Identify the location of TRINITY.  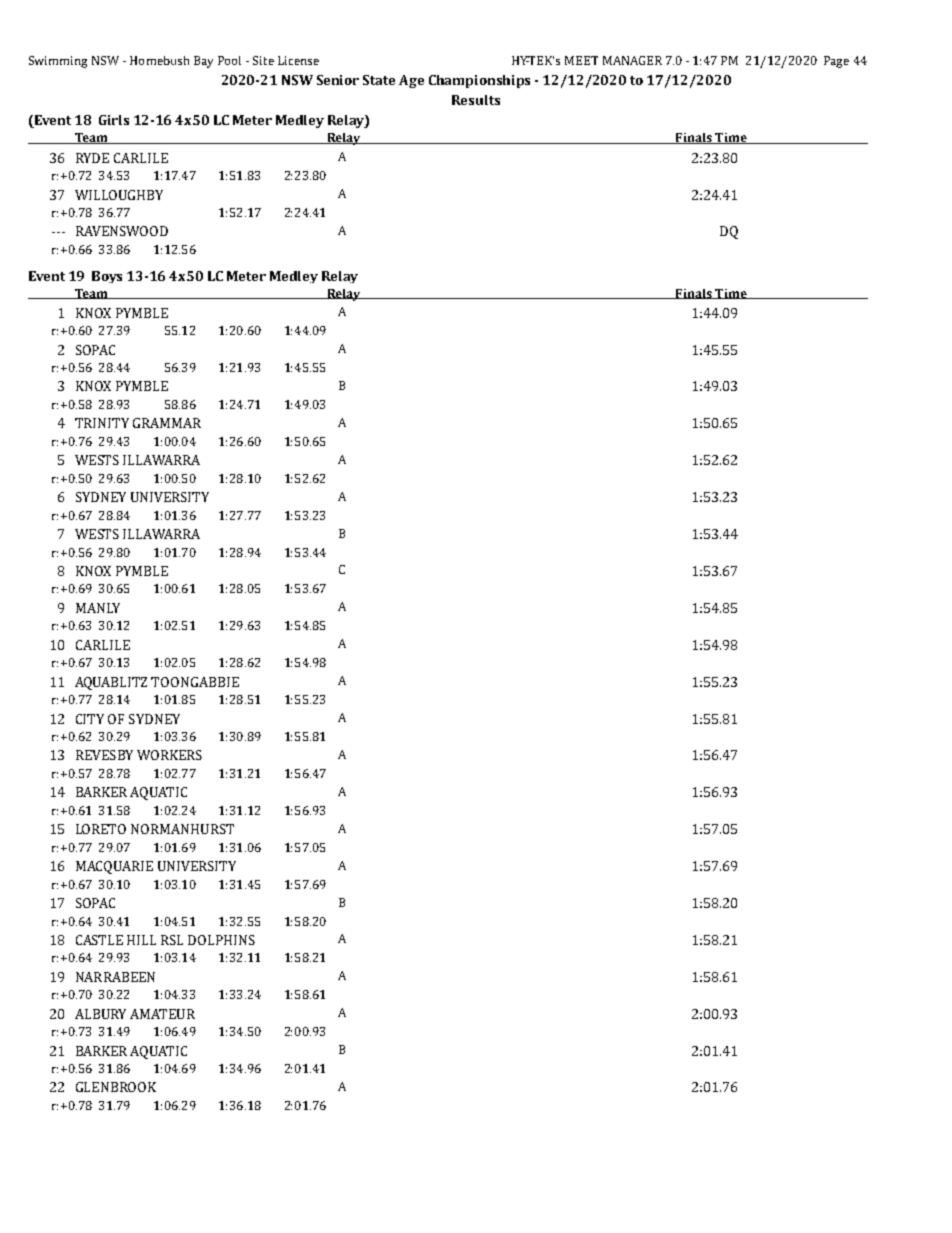
(102, 423).
